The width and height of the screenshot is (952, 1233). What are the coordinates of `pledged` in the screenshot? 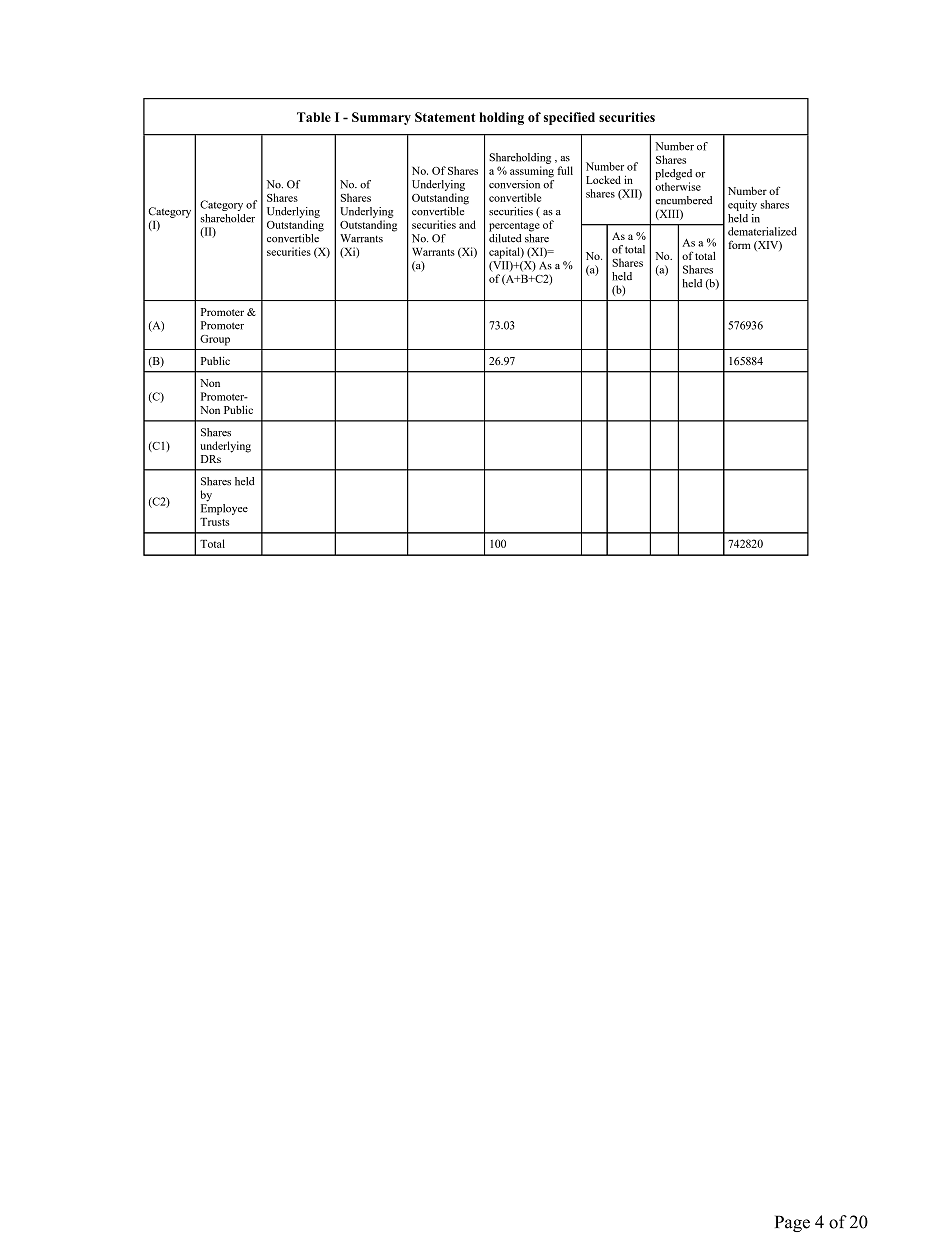 It's located at (673, 174).
